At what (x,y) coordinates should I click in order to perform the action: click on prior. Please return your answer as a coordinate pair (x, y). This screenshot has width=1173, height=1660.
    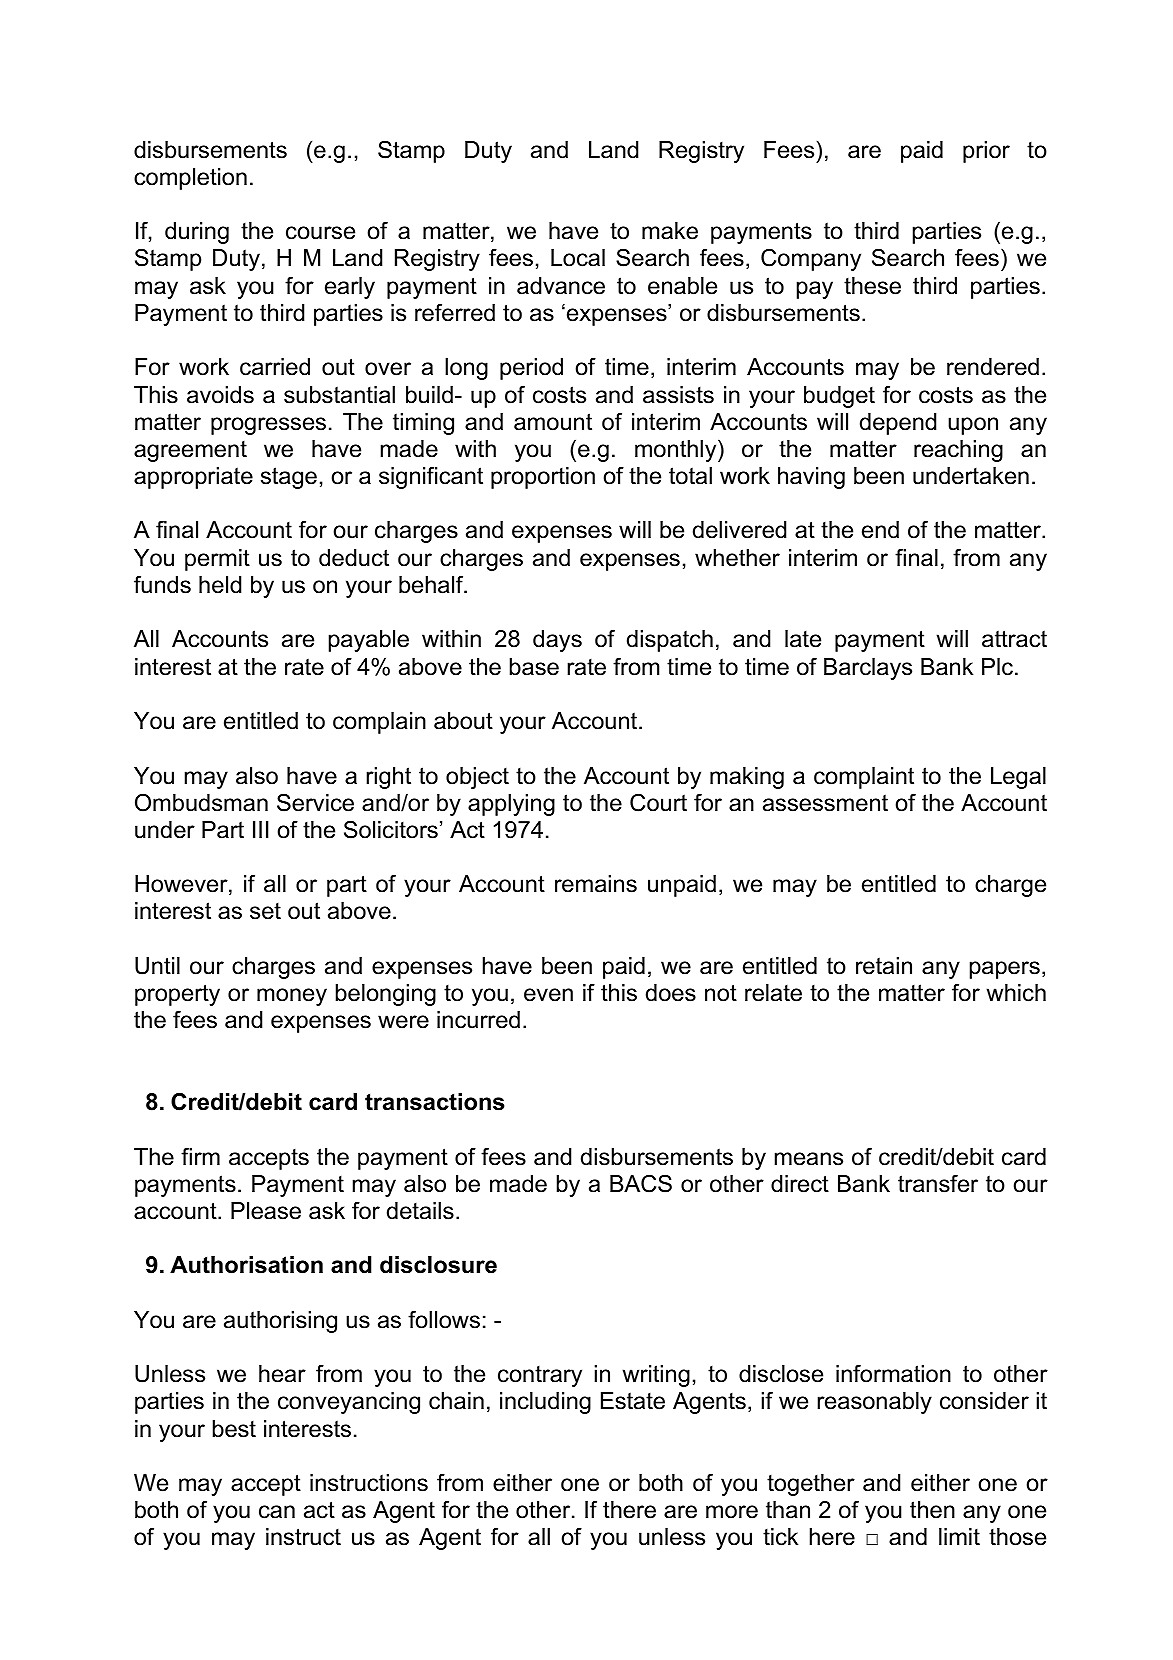
    Looking at the image, I should click on (986, 152).
